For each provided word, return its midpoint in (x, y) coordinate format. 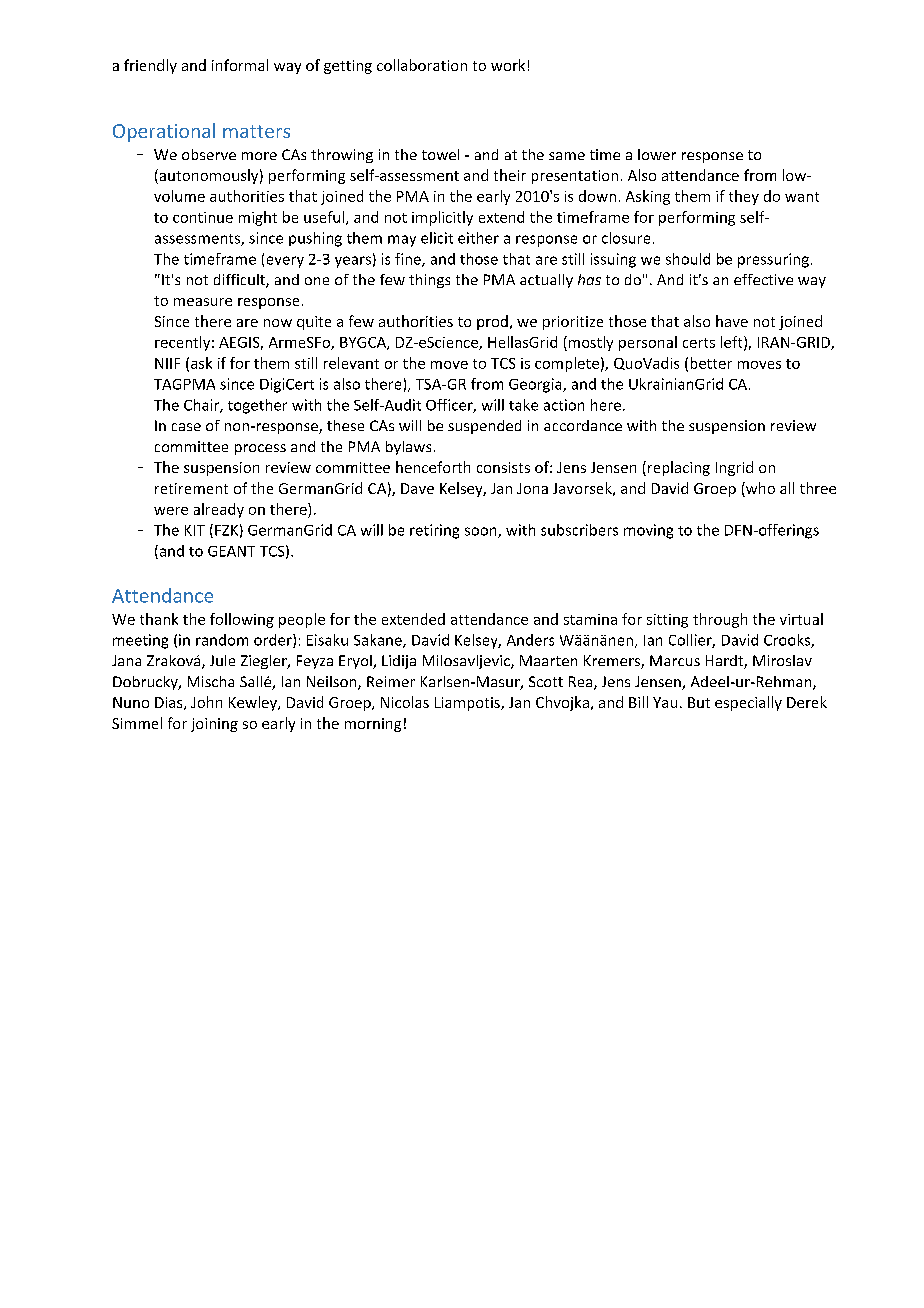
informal (240, 65)
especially (748, 703)
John (206, 702)
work (508, 65)
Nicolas (405, 702)
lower (657, 154)
